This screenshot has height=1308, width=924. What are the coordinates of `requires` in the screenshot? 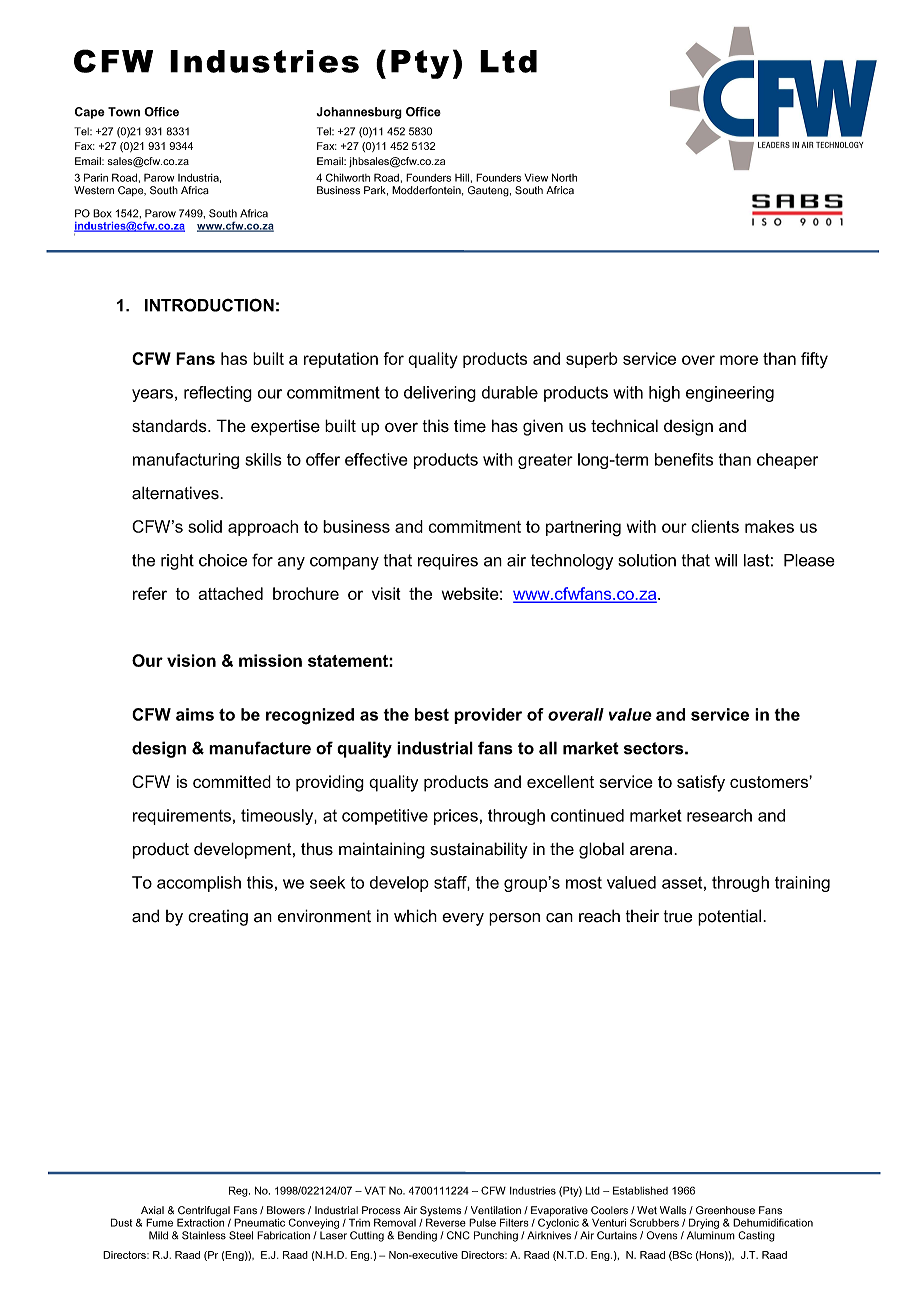 It's located at (448, 562).
